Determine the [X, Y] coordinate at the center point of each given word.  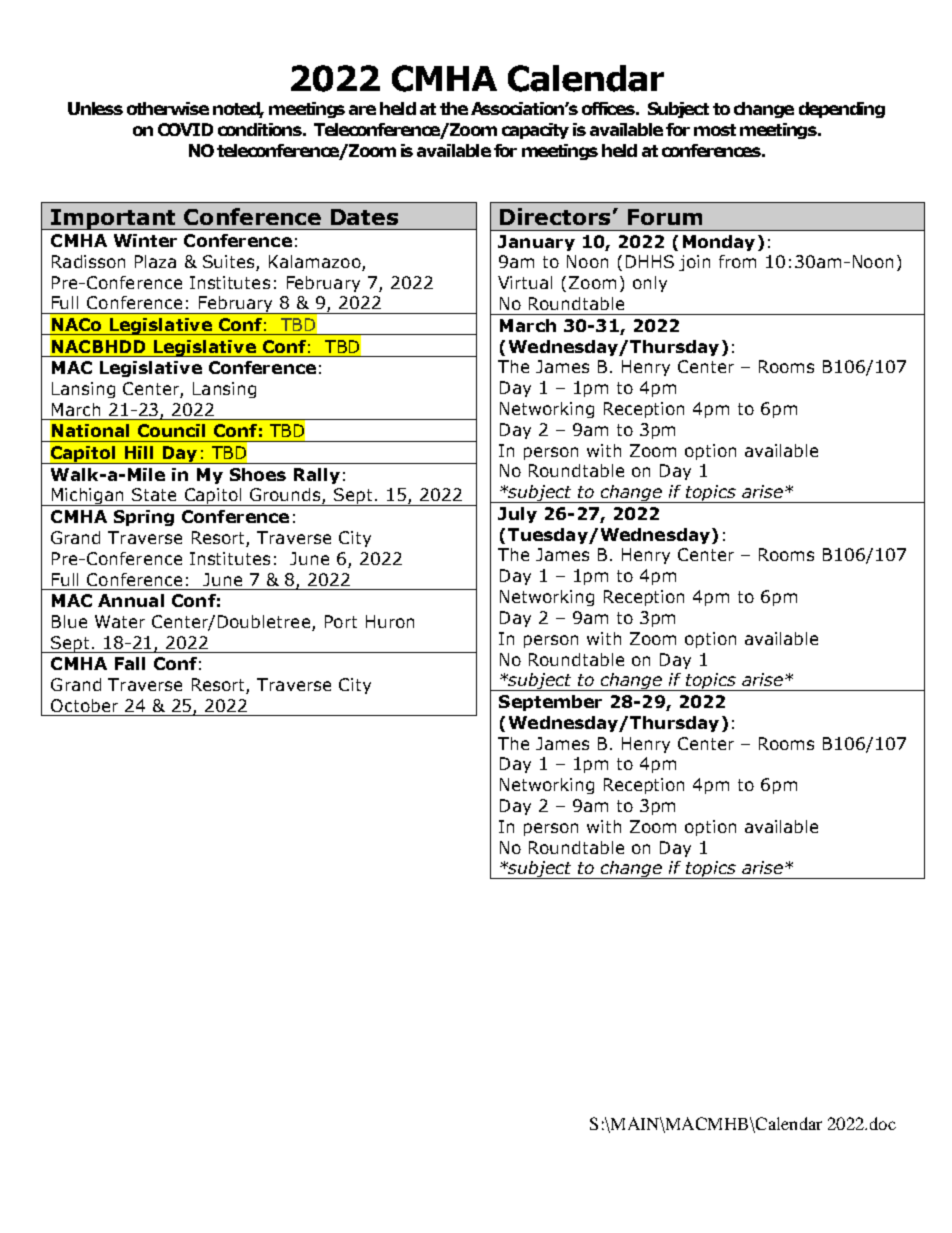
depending [842, 110]
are [362, 110]
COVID [185, 129]
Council [171, 430]
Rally [317, 476]
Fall [130, 663]
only [650, 284]
